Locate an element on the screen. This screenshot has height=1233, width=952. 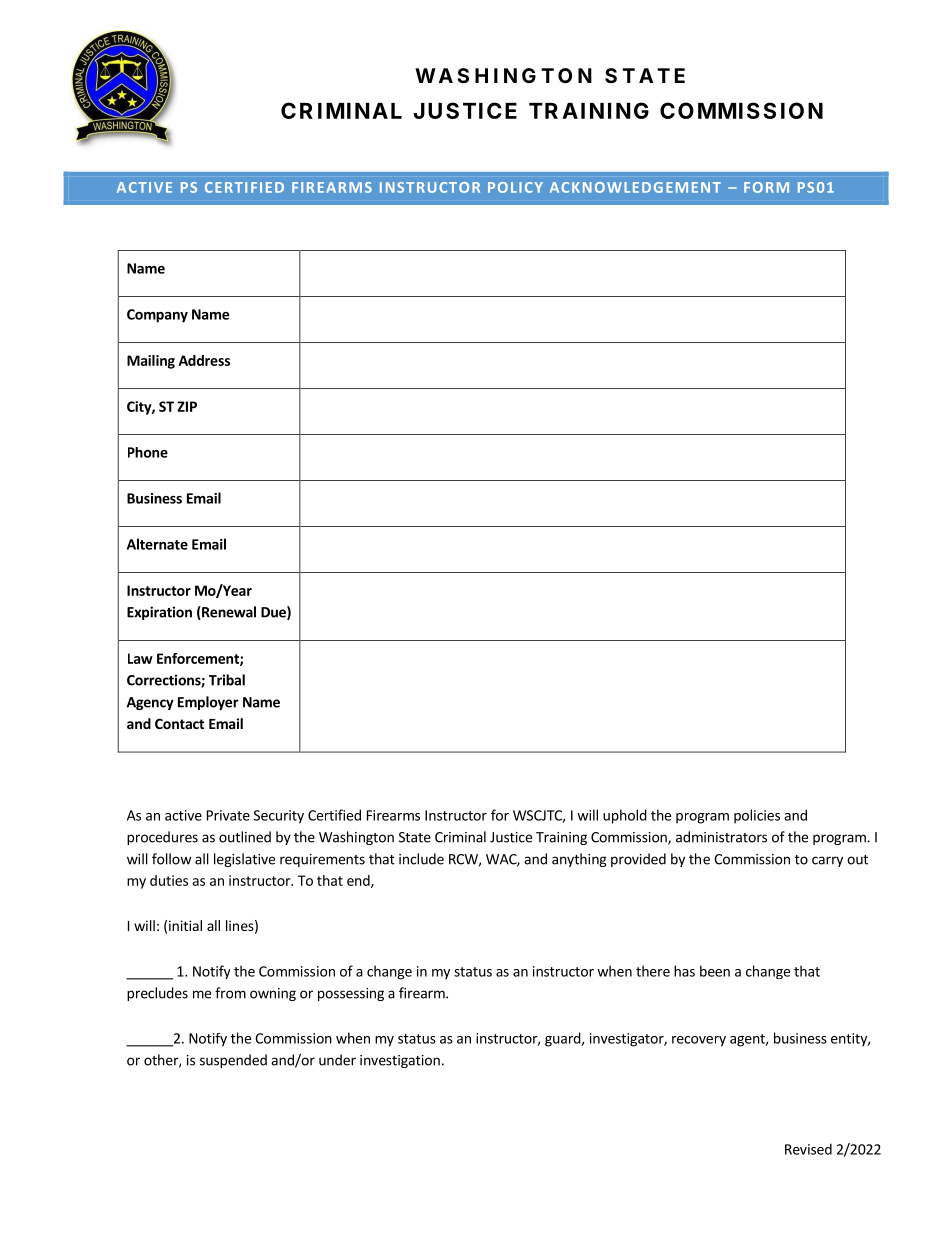
policies is located at coordinates (757, 816).
